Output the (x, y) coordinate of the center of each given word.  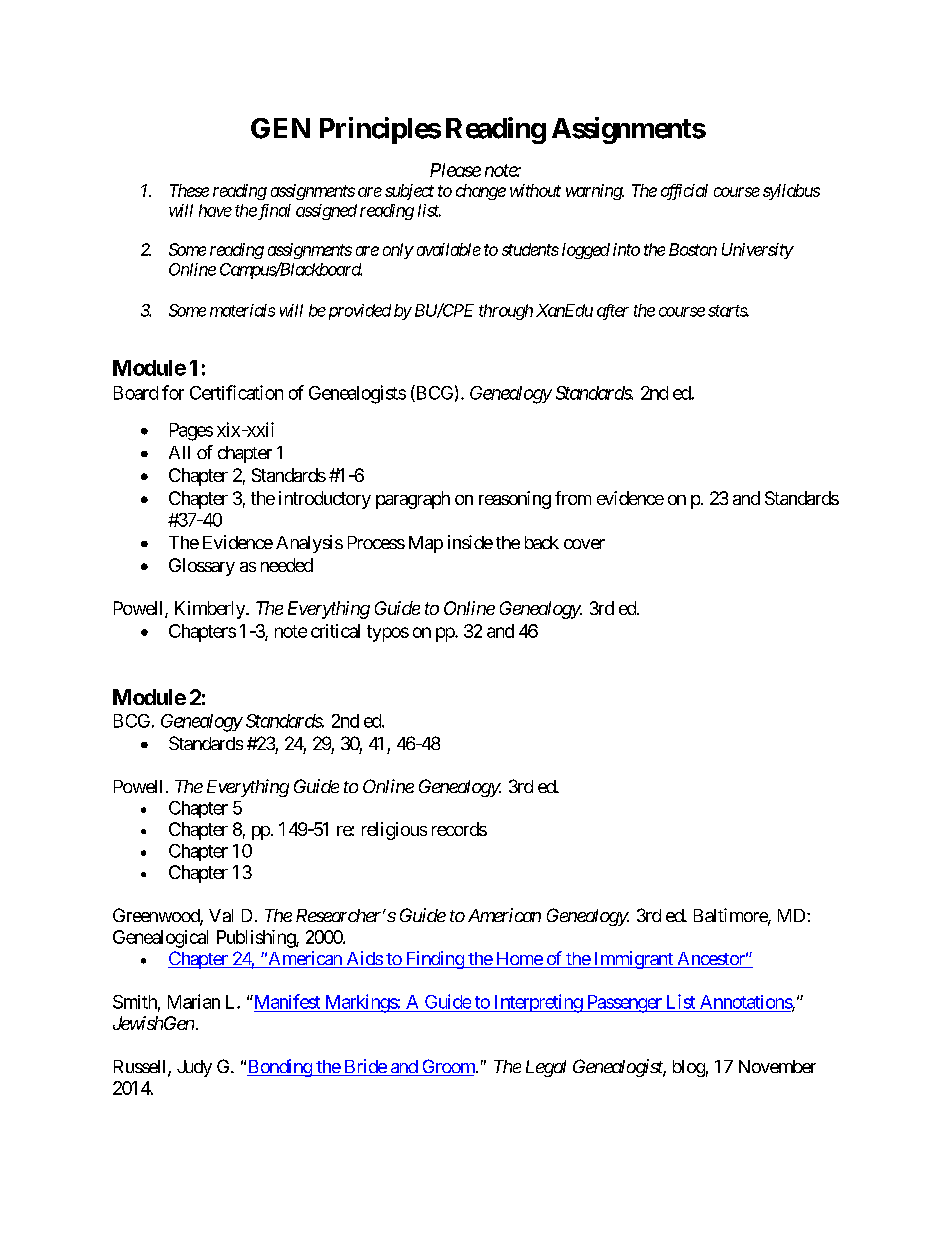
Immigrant (633, 960)
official (684, 192)
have (215, 210)
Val (221, 915)
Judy (194, 1068)
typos (388, 633)
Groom (448, 1067)
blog (689, 1068)
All (179, 452)
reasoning (515, 500)
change (481, 192)
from (573, 498)
